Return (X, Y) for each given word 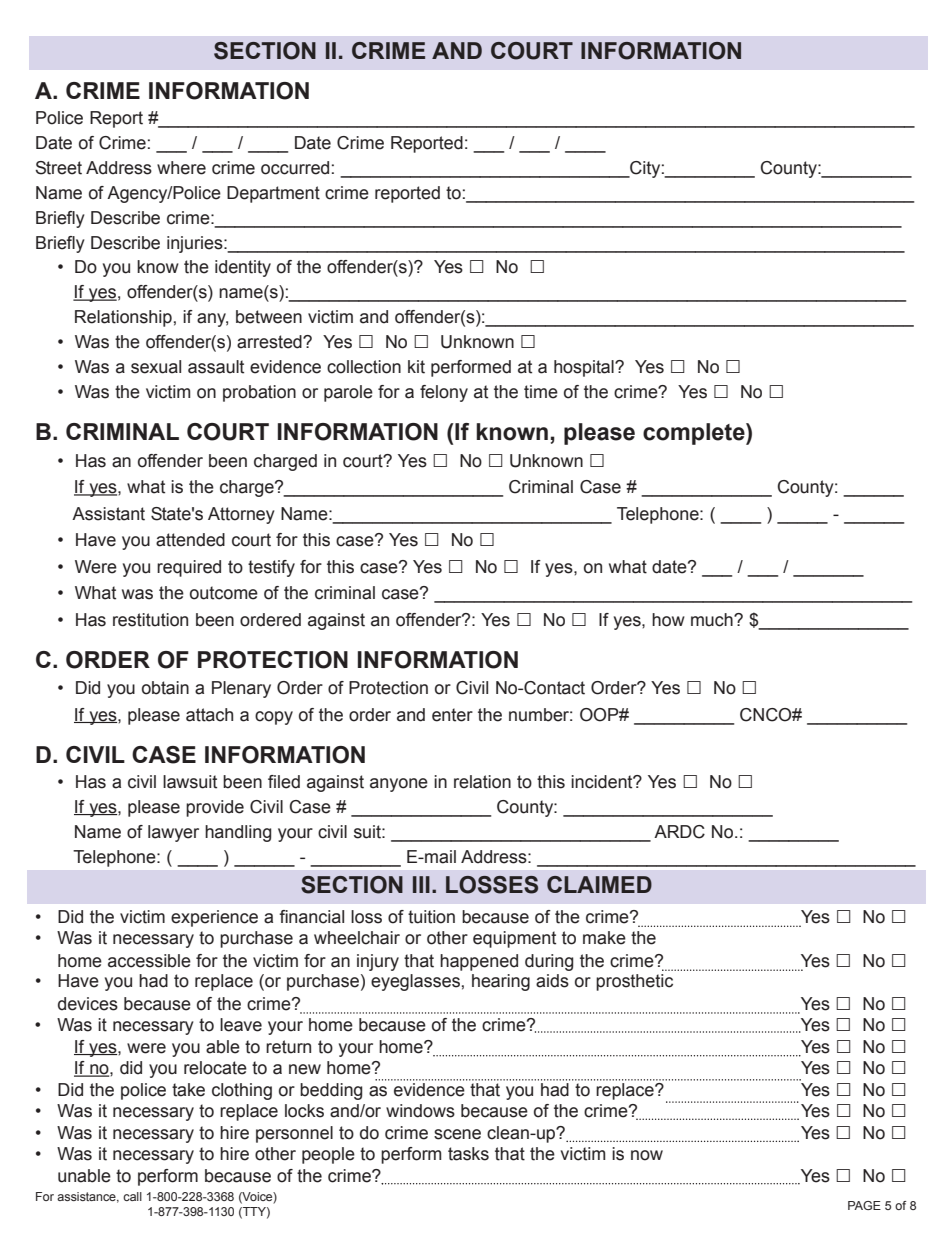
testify (271, 568)
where (181, 168)
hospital (585, 368)
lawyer (173, 833)
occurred (295, 168)
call (132, 1196)
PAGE (864, 1205)
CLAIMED (599, 884)
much (713, 620)
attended (190, 540)
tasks (468, 1154)
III (421, 884)
